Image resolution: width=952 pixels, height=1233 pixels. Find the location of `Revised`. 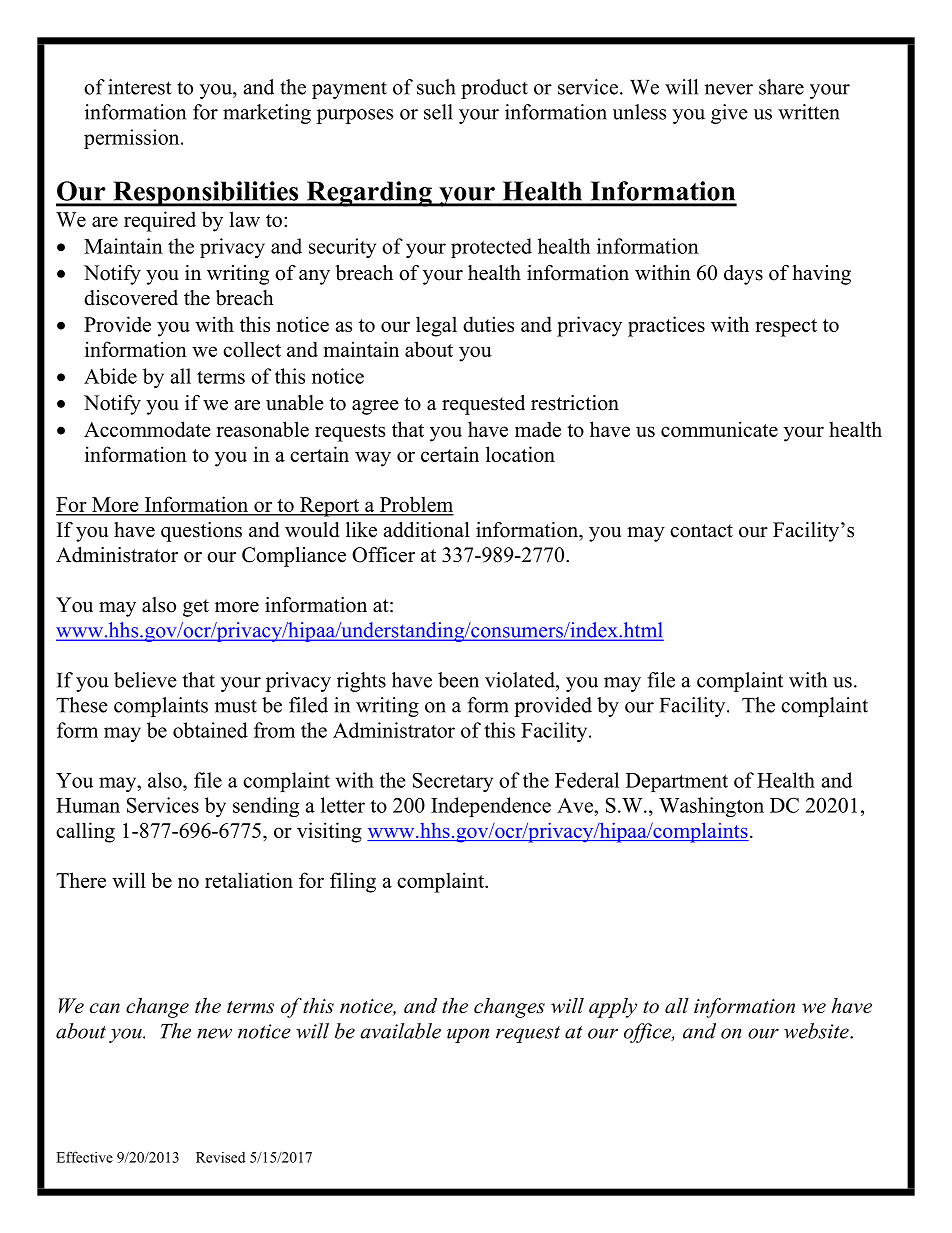

Revised is located at coordinates (220, 1157).
